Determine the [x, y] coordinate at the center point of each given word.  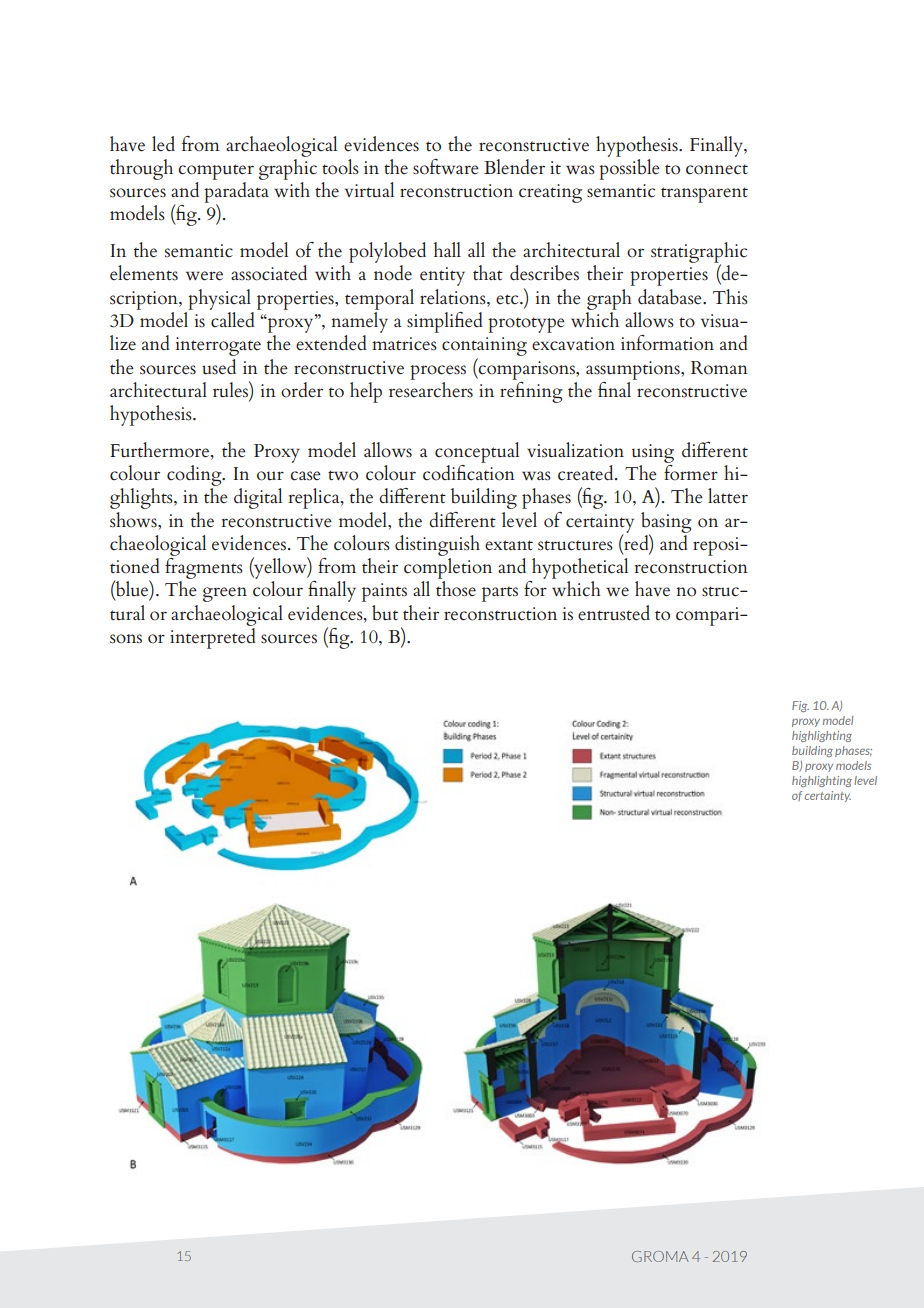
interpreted [213, 637]
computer [216, 172]
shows [134, 520]
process [438, 372]
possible [629, 168]
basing [666, 523]
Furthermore [159, 450]
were [204, 276]
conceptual [477, 452]
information [667, 343]
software [446, 167]
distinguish [437, 545]
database [671, 297]
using [653, 453]
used [219, 367]
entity [442, 276]
